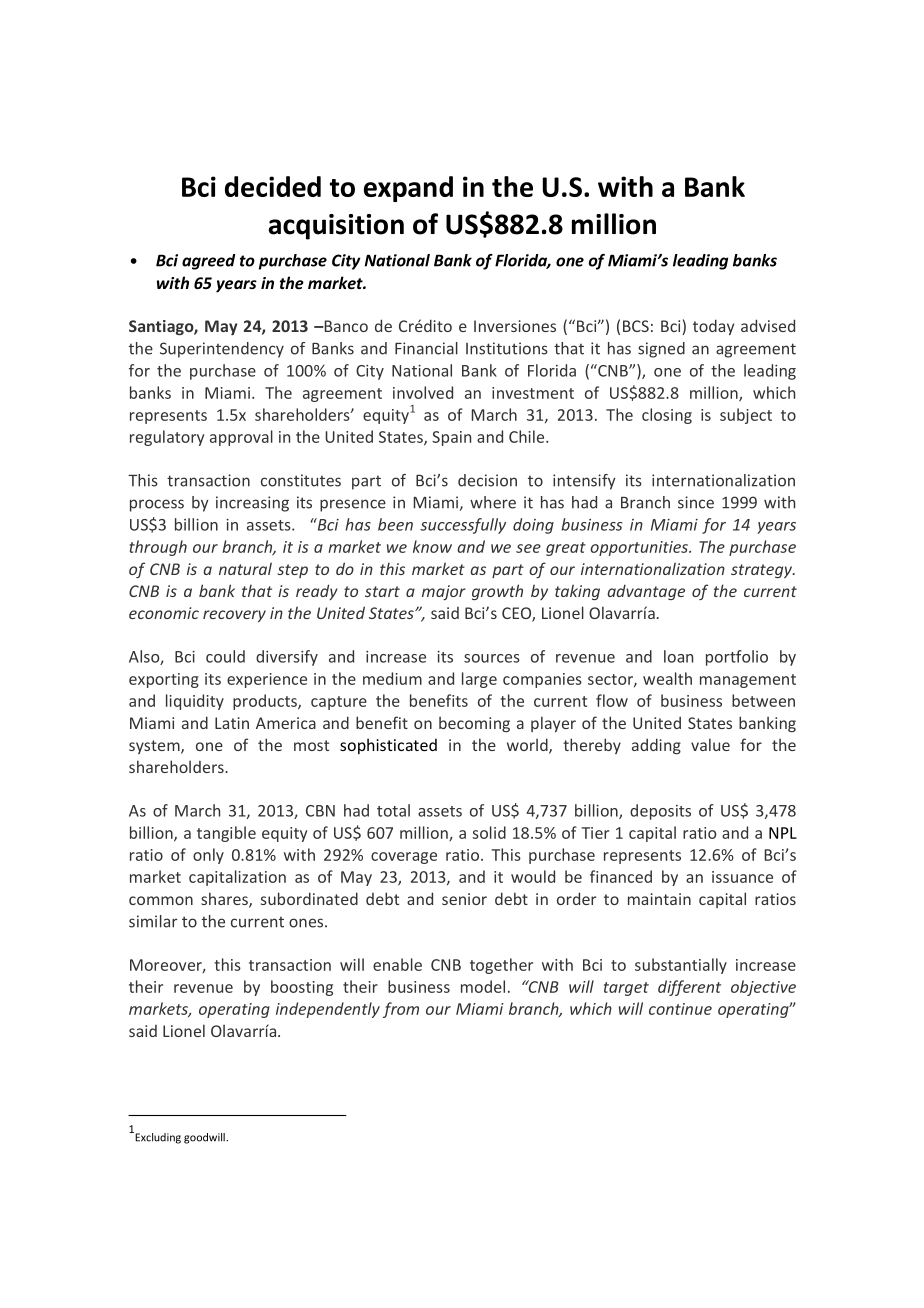  What do you see at coordinates (464, 899) in the page?
I see `senior` at bounding box center [464, 899].
